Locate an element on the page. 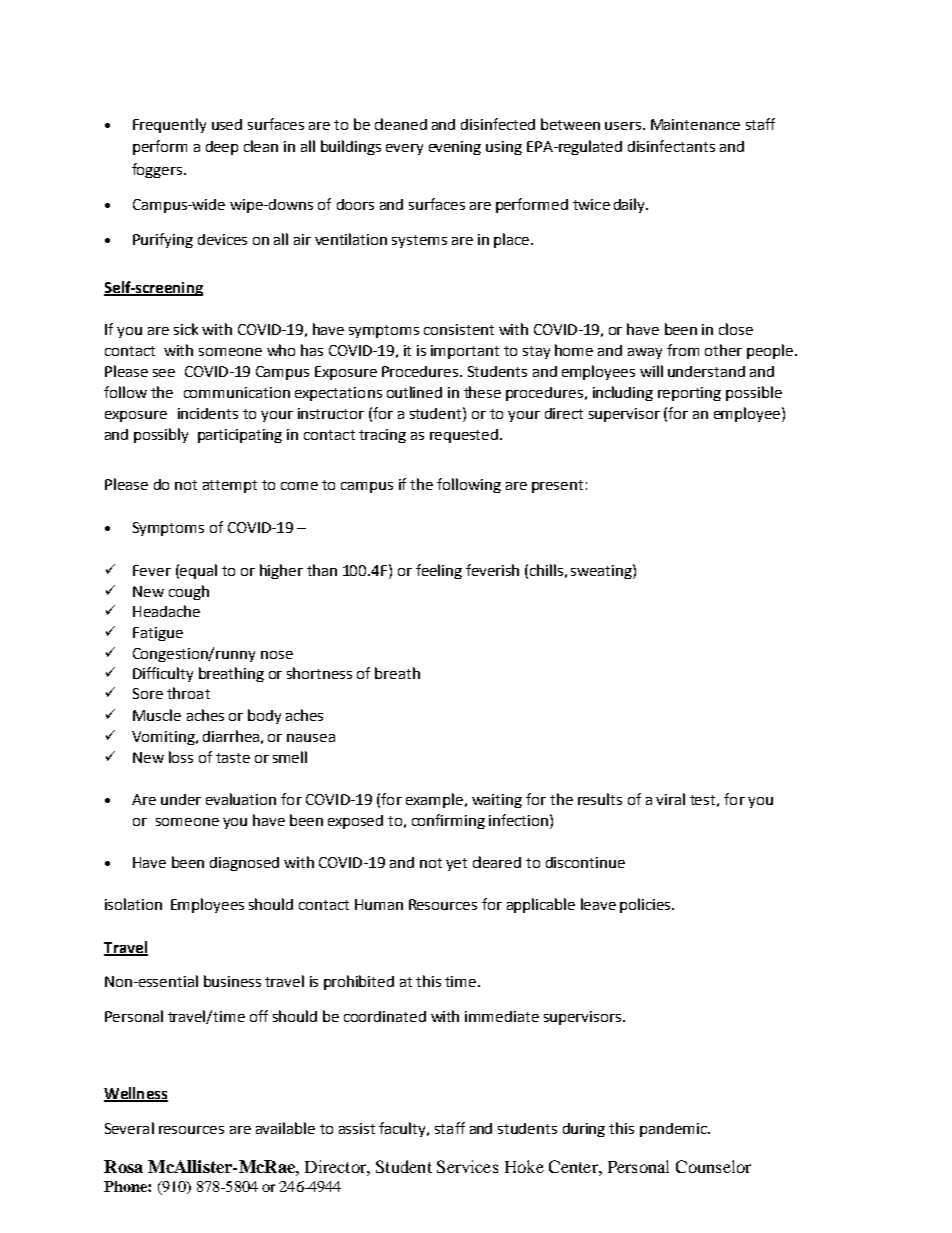 This image has width=952, height=1233. business is located at coordinates (232, 981).
